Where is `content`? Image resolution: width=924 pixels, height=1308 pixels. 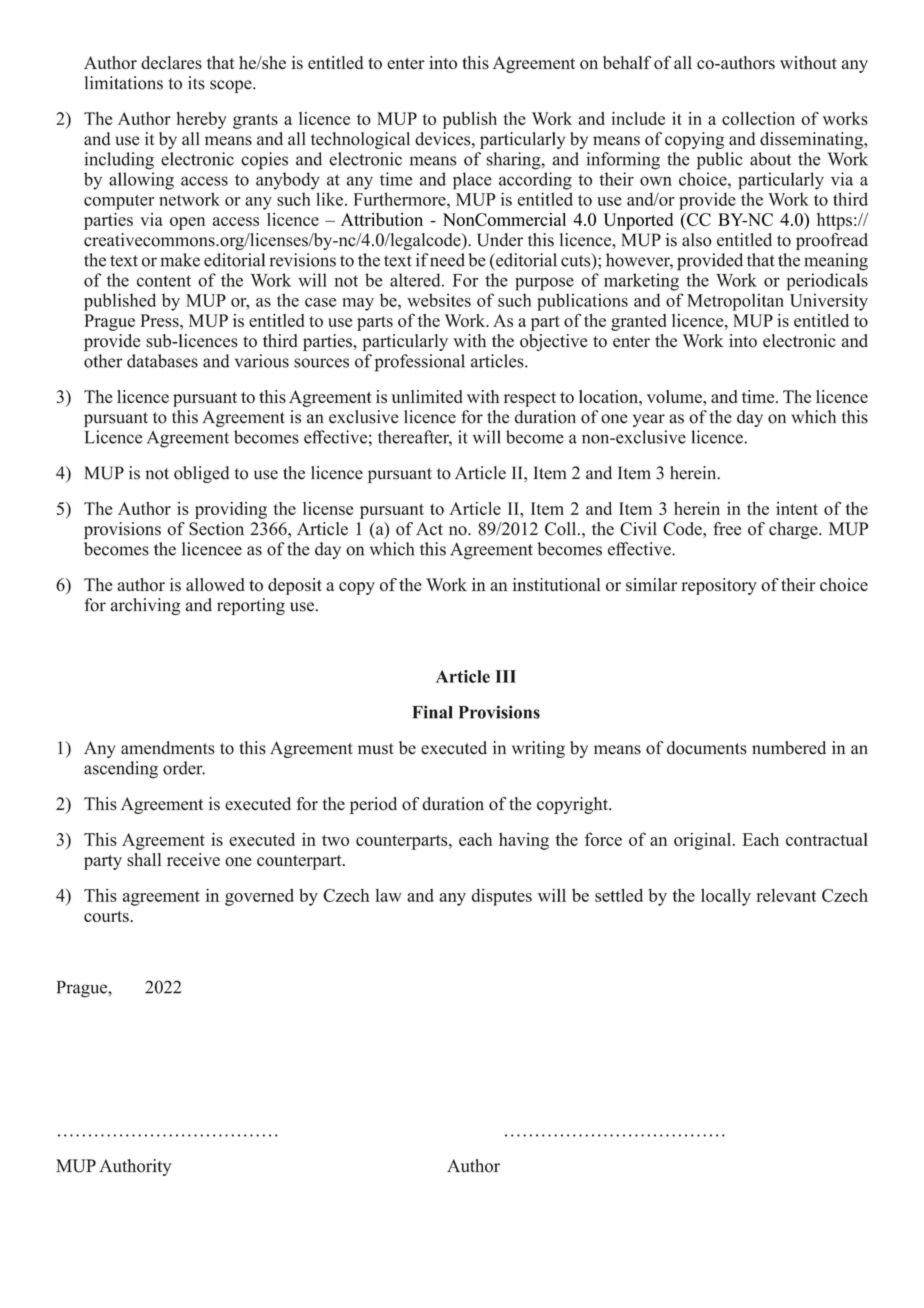 content is located at coordinates (164, 281).
